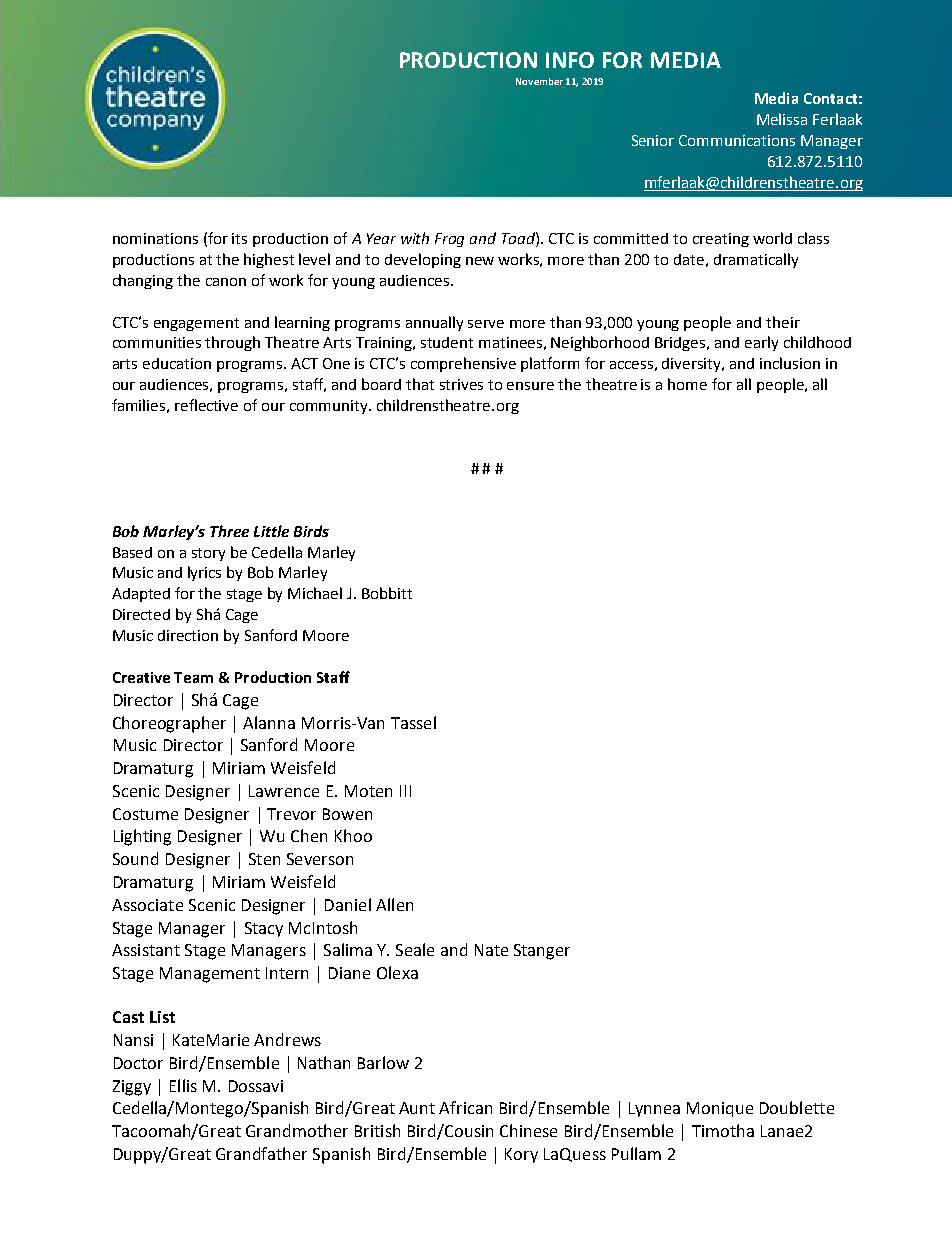  What do you see at coordinates (465, 1107) in the screenshot?
I see `African` at bounding box center [465, 1107].
